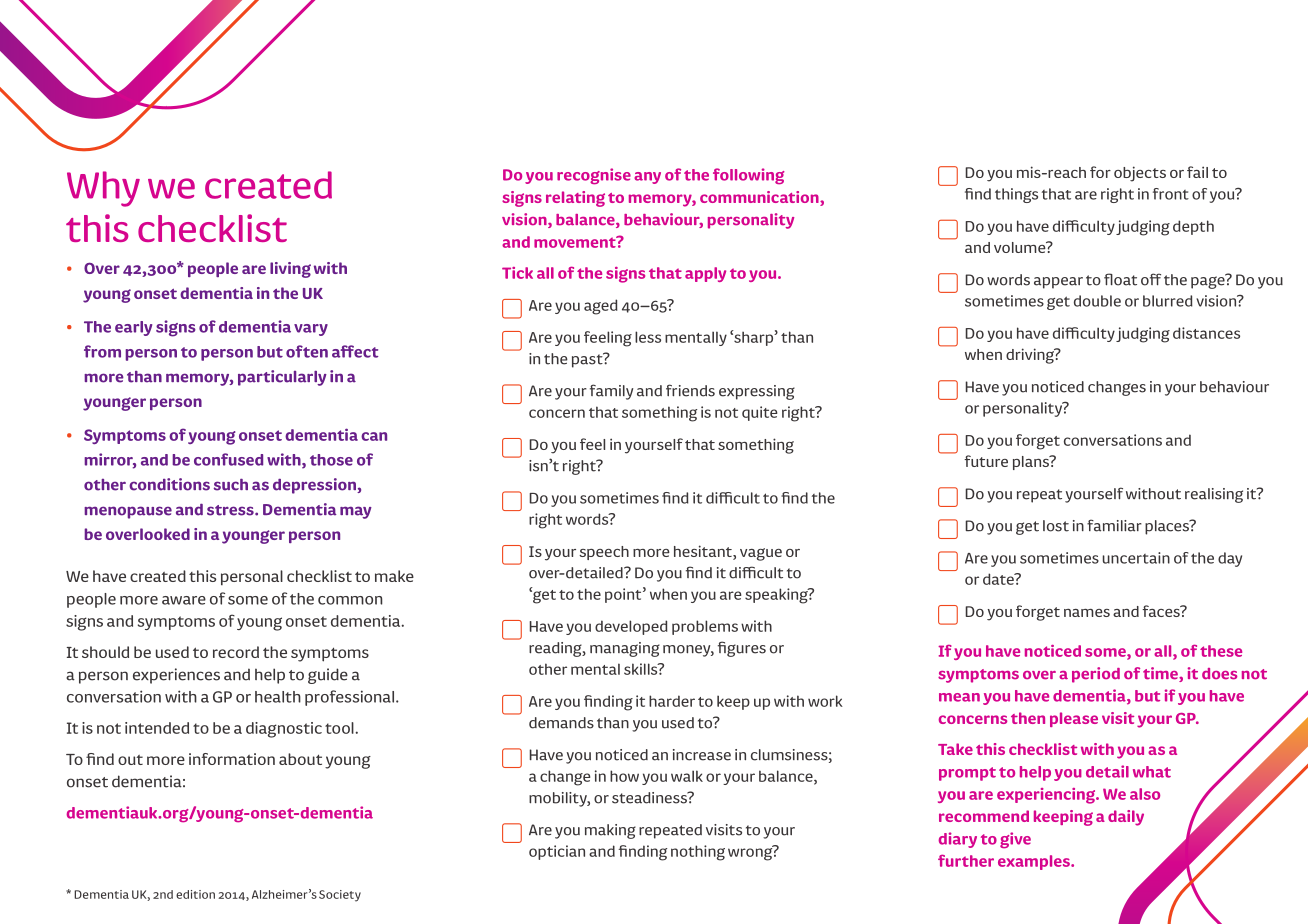  I want to click on Why, so click(103, 189).
